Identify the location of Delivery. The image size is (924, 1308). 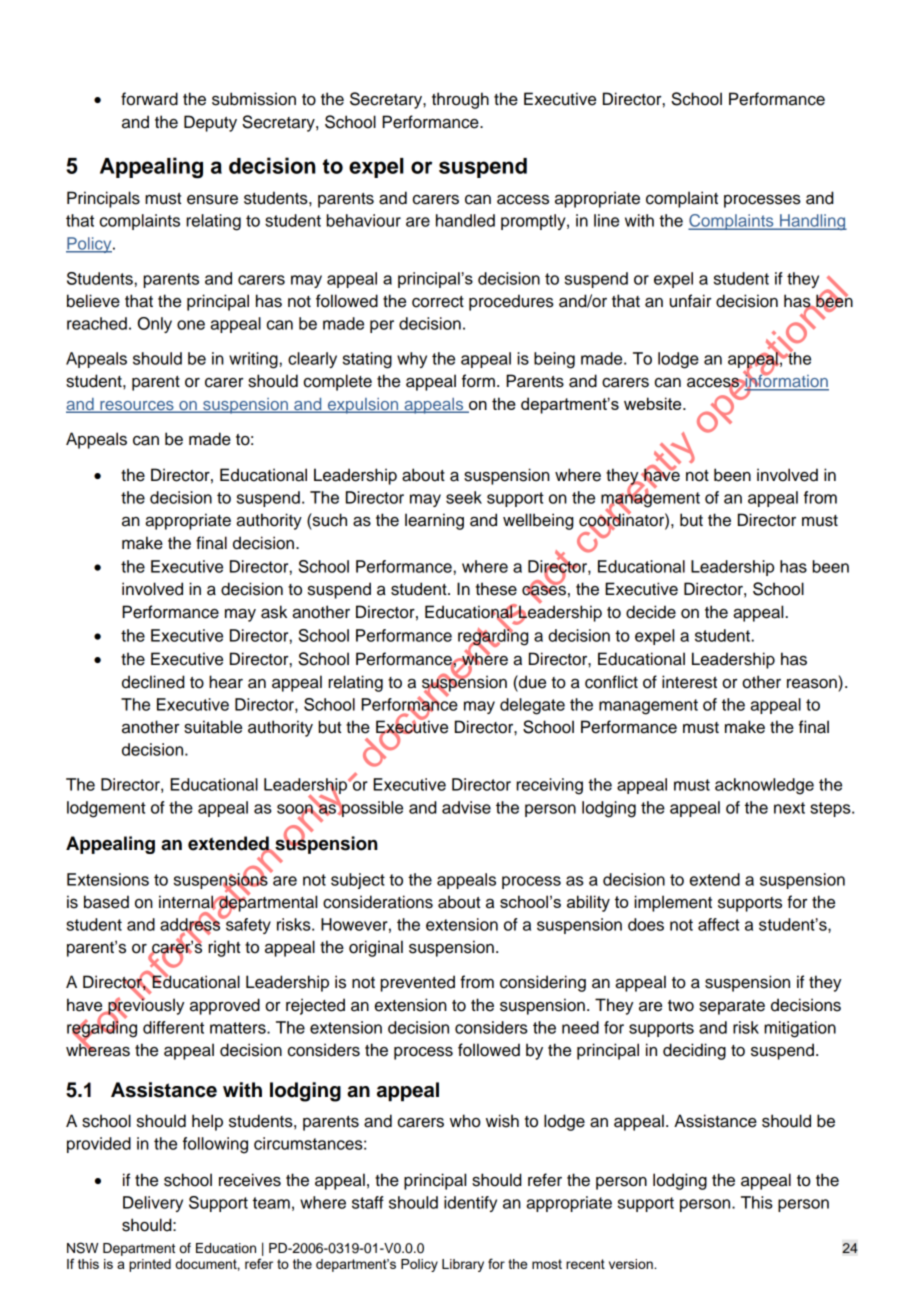
(153, 1204).
